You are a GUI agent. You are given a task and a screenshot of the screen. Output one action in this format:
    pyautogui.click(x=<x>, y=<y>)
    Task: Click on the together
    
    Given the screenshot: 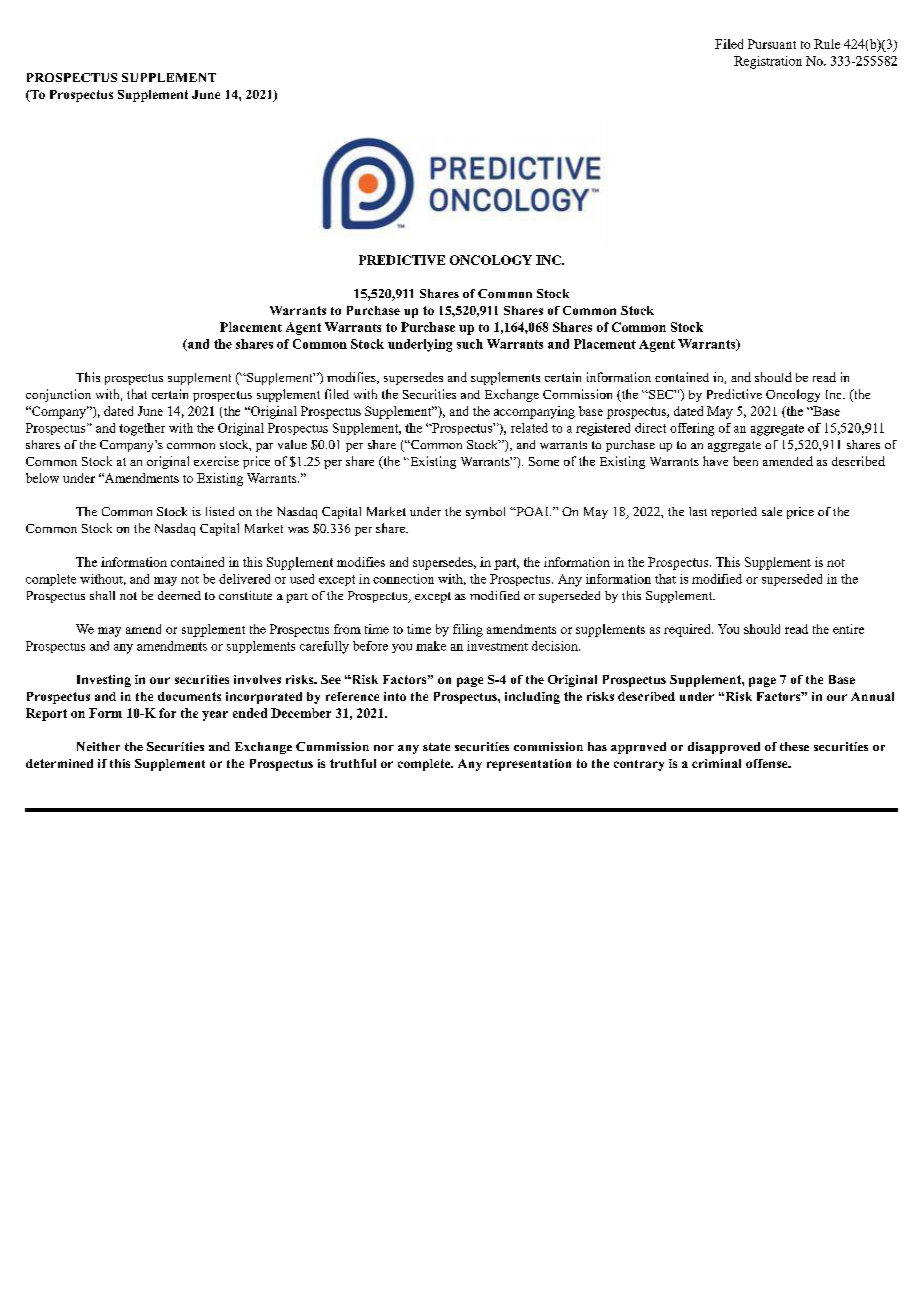 What is the action you would take?
    pyautogui.click(x=142, y=429)
